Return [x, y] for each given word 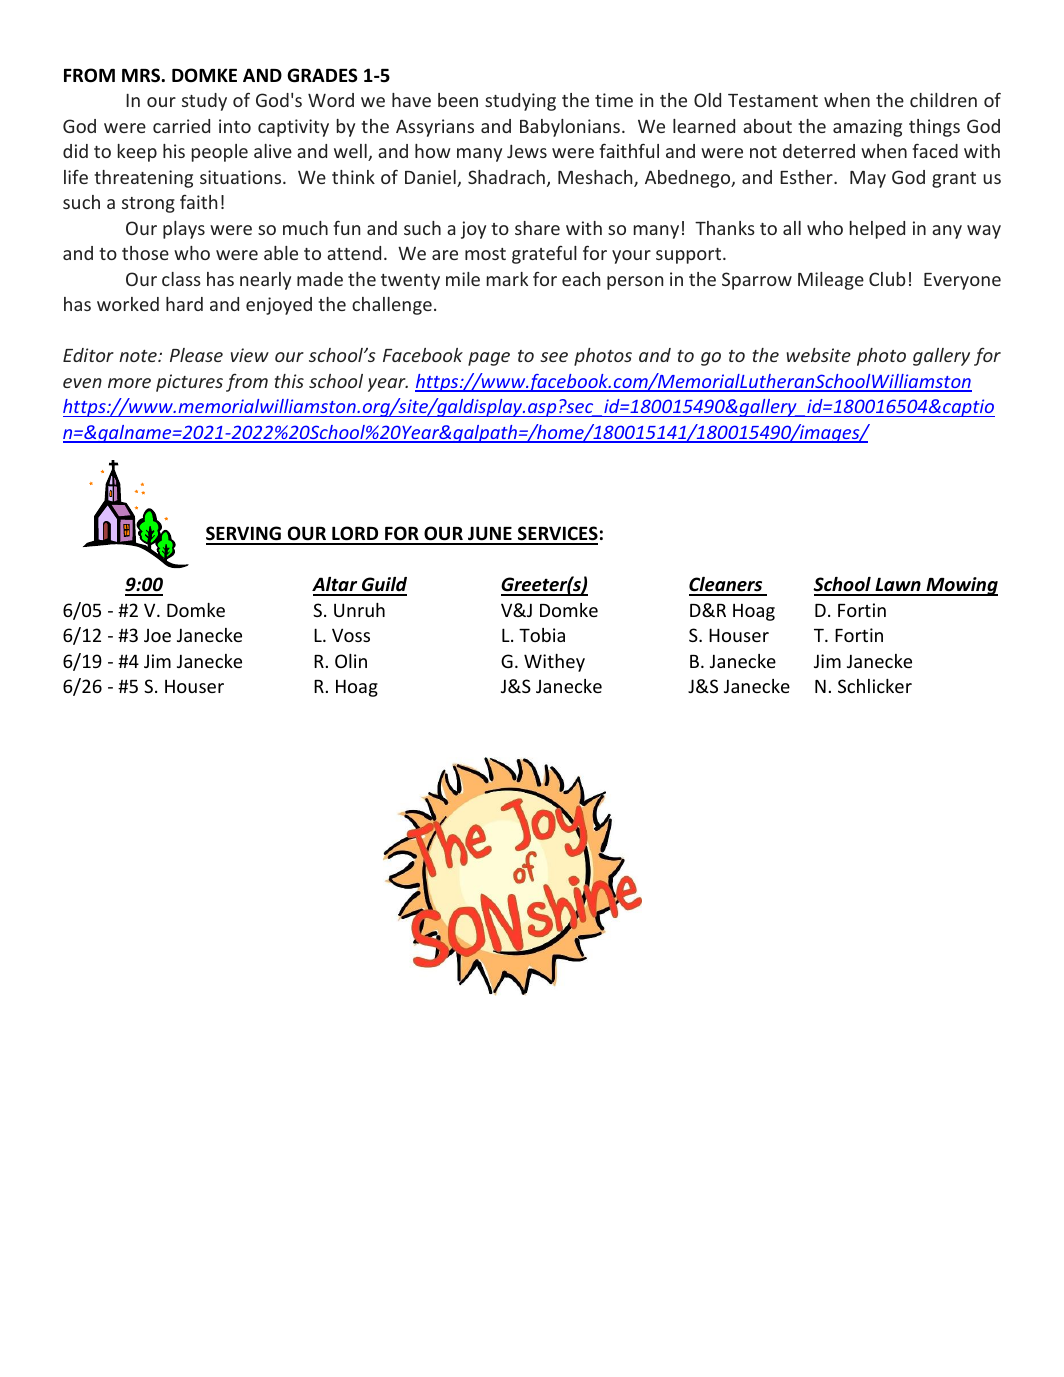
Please [196, 355]
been [458, 100]
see [554, 357]
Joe [157, 635]
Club [887, 279]
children [943, 100]
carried [181, 126]
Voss [351, 635]
